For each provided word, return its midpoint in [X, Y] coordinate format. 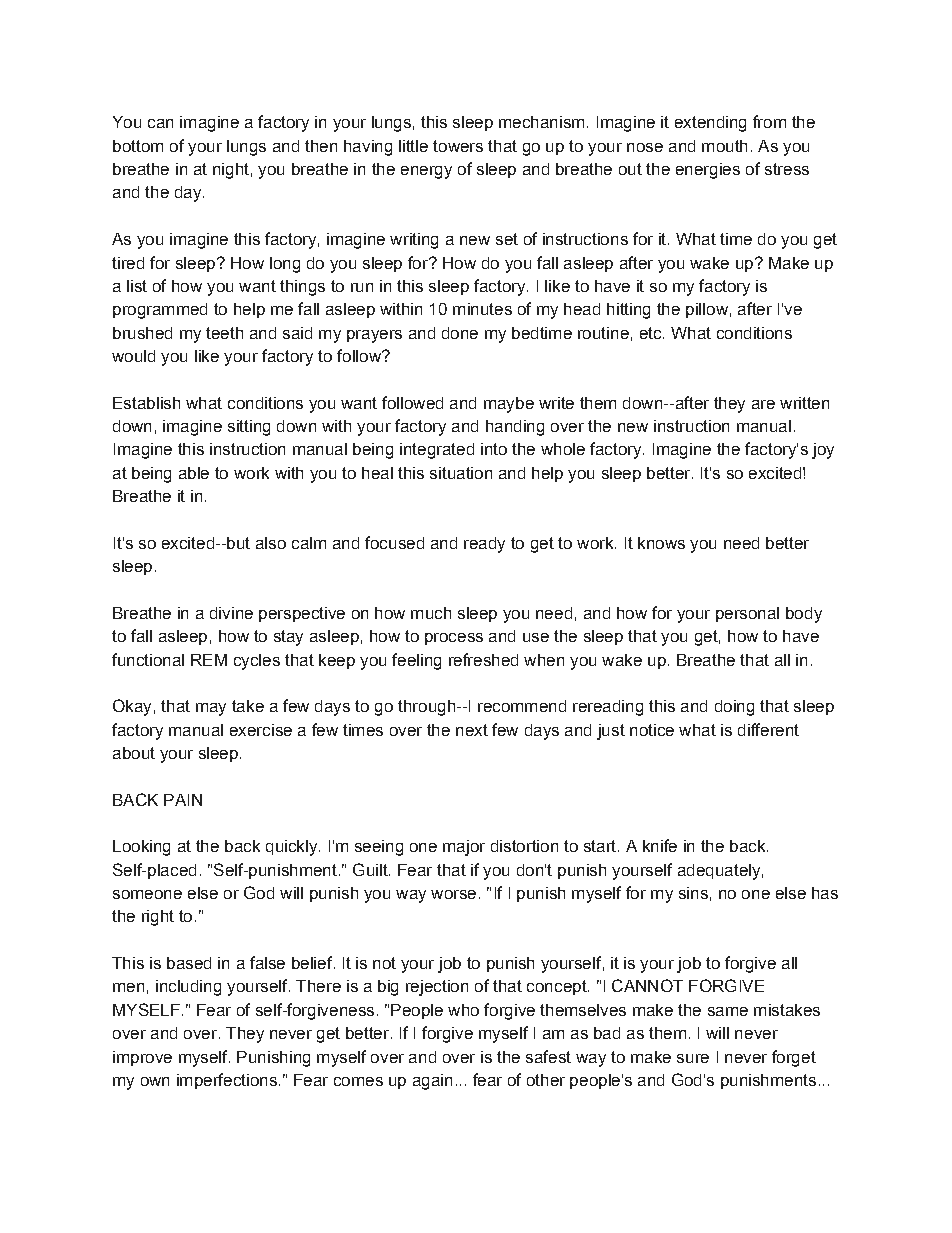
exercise [261, 730]
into [494, 449]
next [472, 730]
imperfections [227, 1081]
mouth [724, 146]
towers [458, 146]
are [763, 404]
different [768, 729]
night [231, 171]
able [194, 473]
